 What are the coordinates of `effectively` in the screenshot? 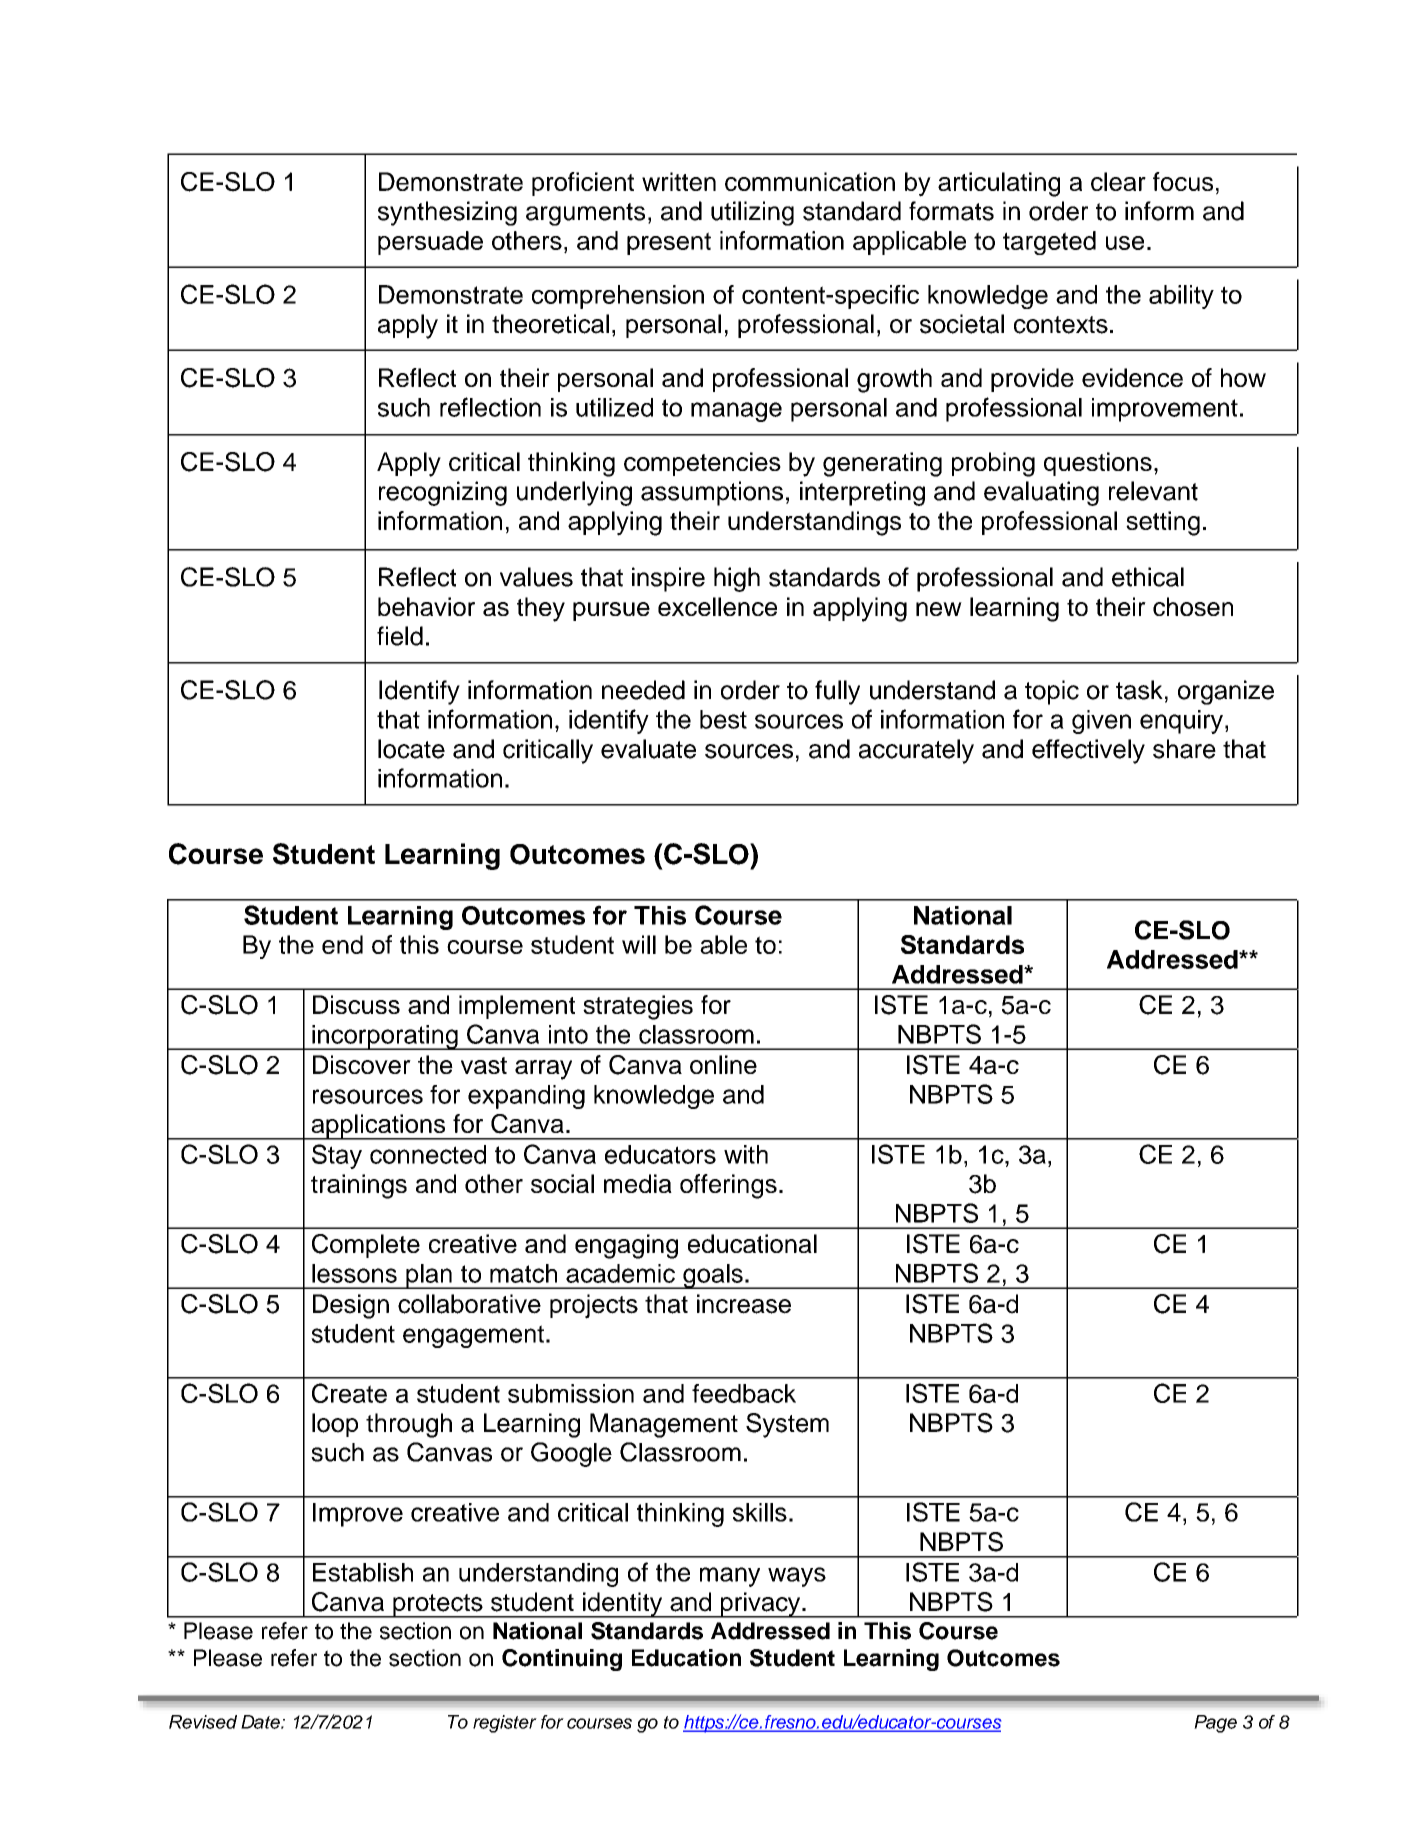 It's located at (1088, 751).
